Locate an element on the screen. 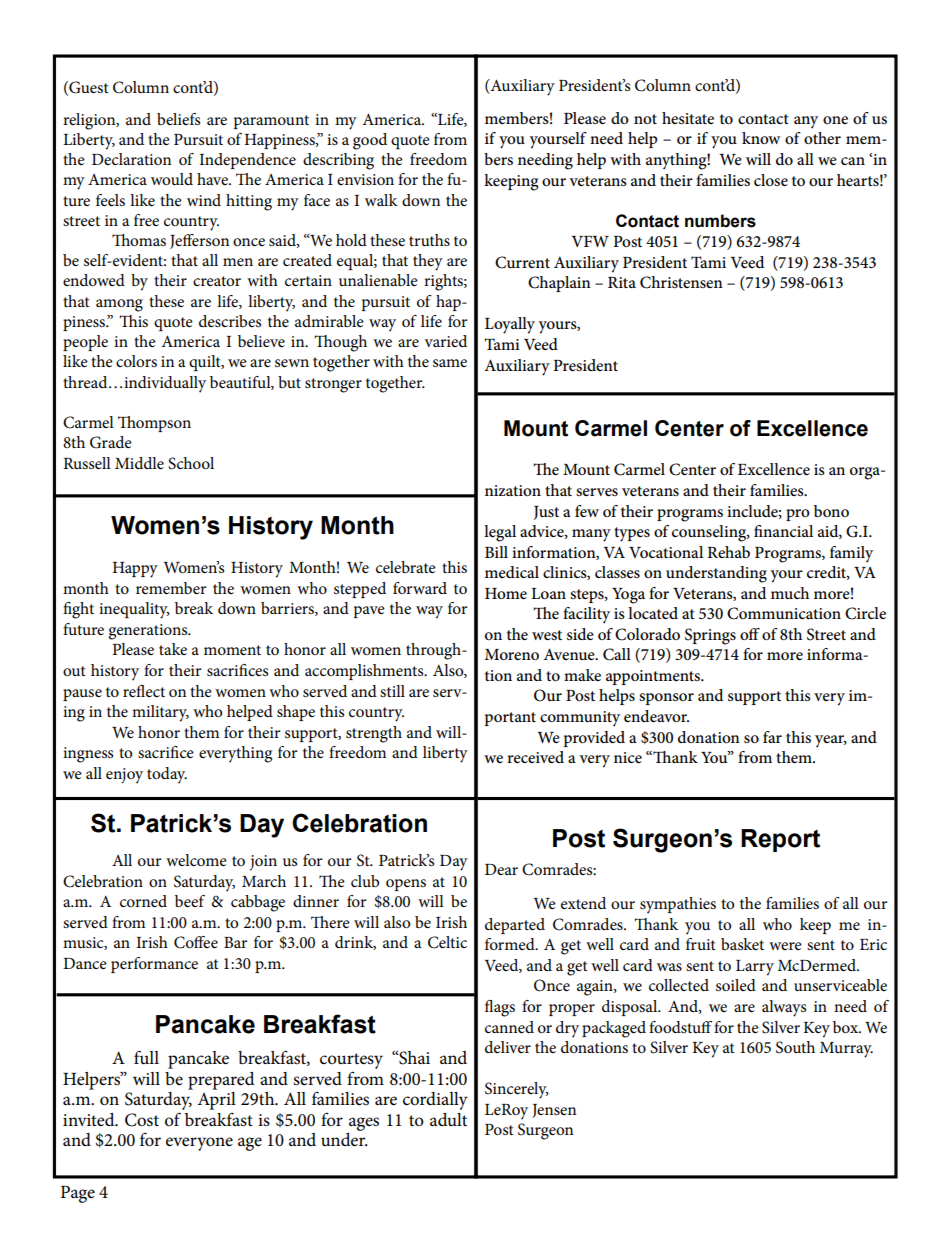 Image resolution: width=952 pixels, height=1233 pixels. take is located at coordinates (173, 649).
